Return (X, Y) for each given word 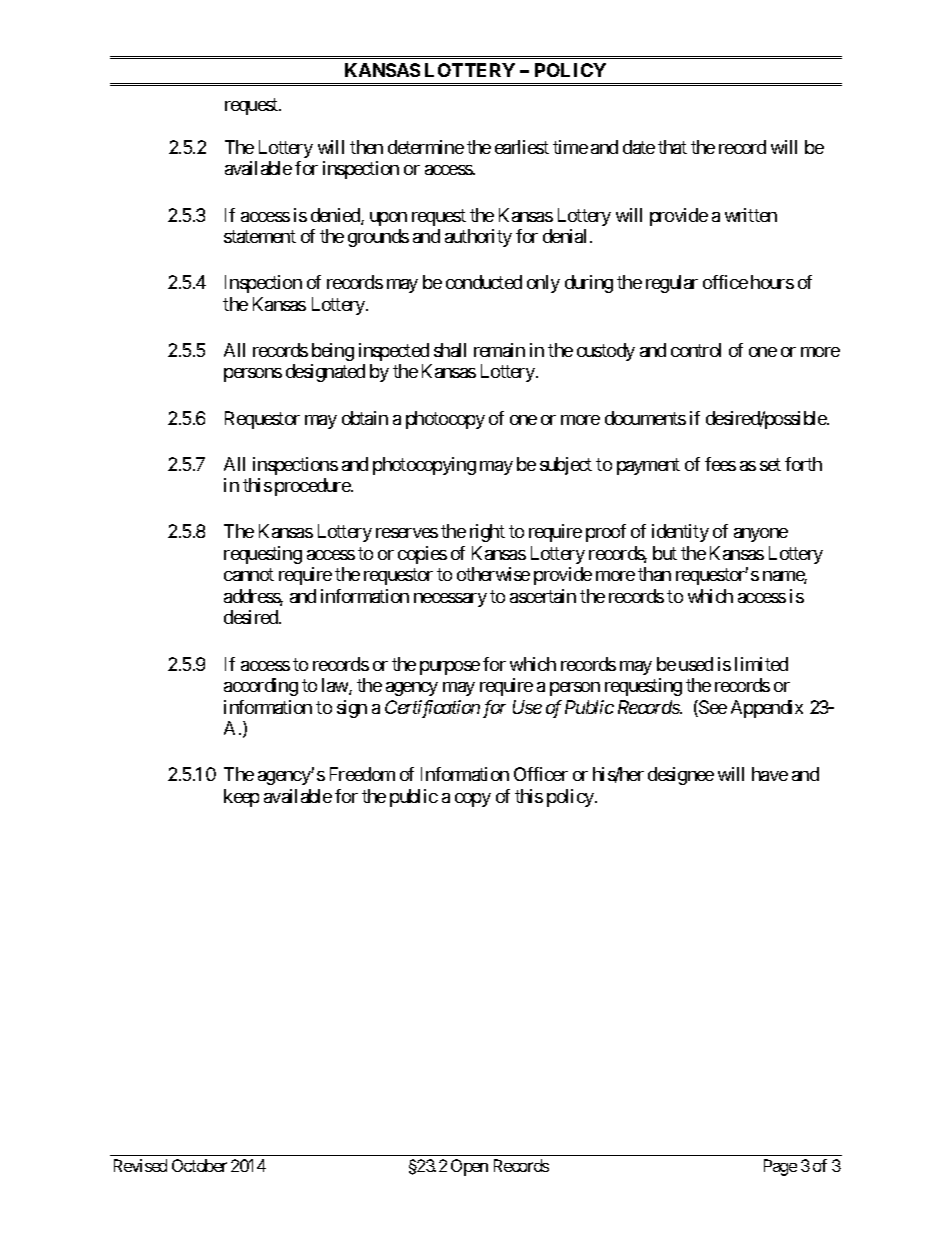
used (696, 664)
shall (450, 350)
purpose (450, 668)
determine (426, 147)
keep (241, 798)
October (199, 1165)
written (751, 215)
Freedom (362, 774)
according (261, 687)
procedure (313, 487)
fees (720, 464)
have (770, 774)
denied (336, 216)
